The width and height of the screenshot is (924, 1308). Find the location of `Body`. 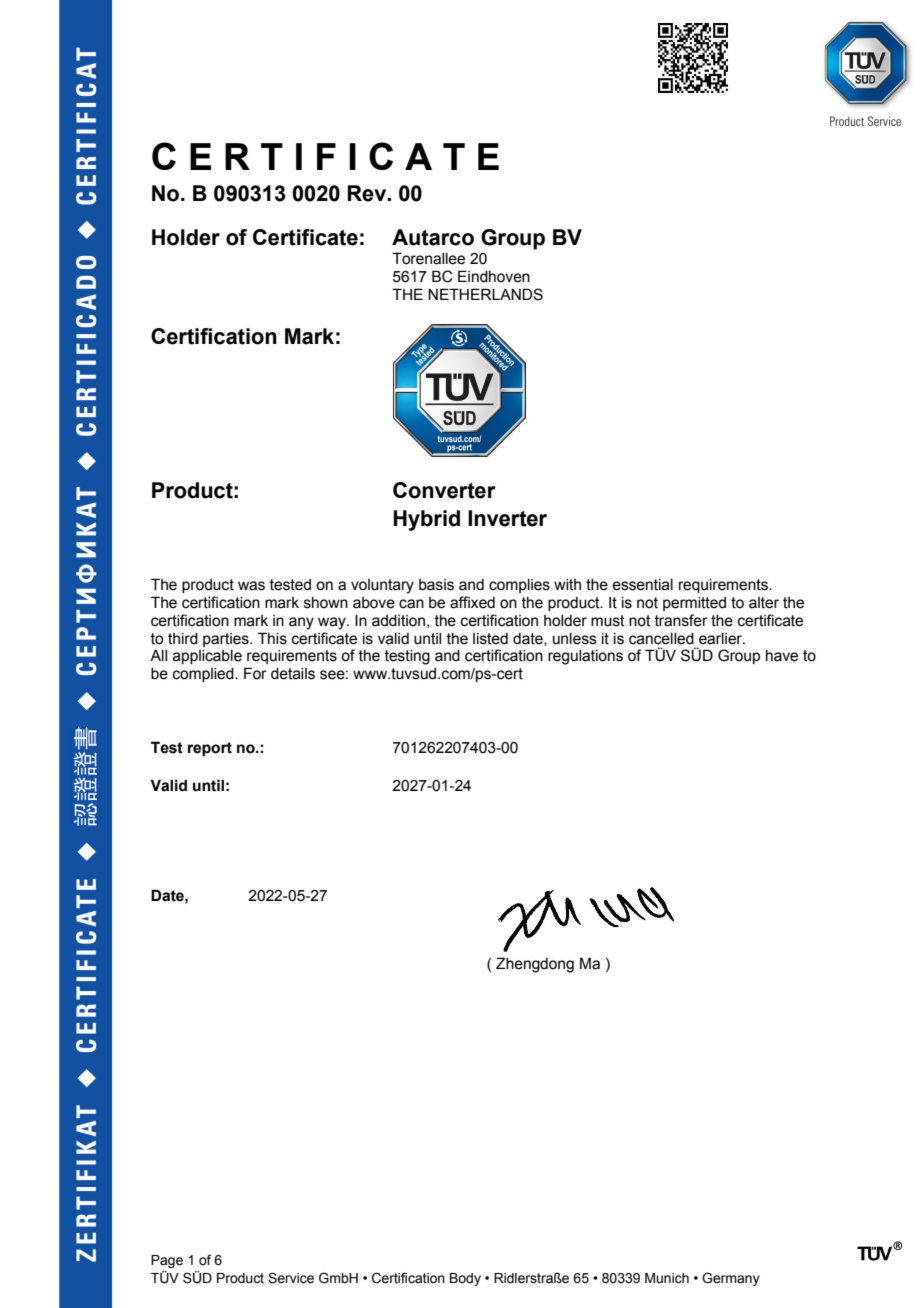

Body is located at coordinates (465, 1279).
